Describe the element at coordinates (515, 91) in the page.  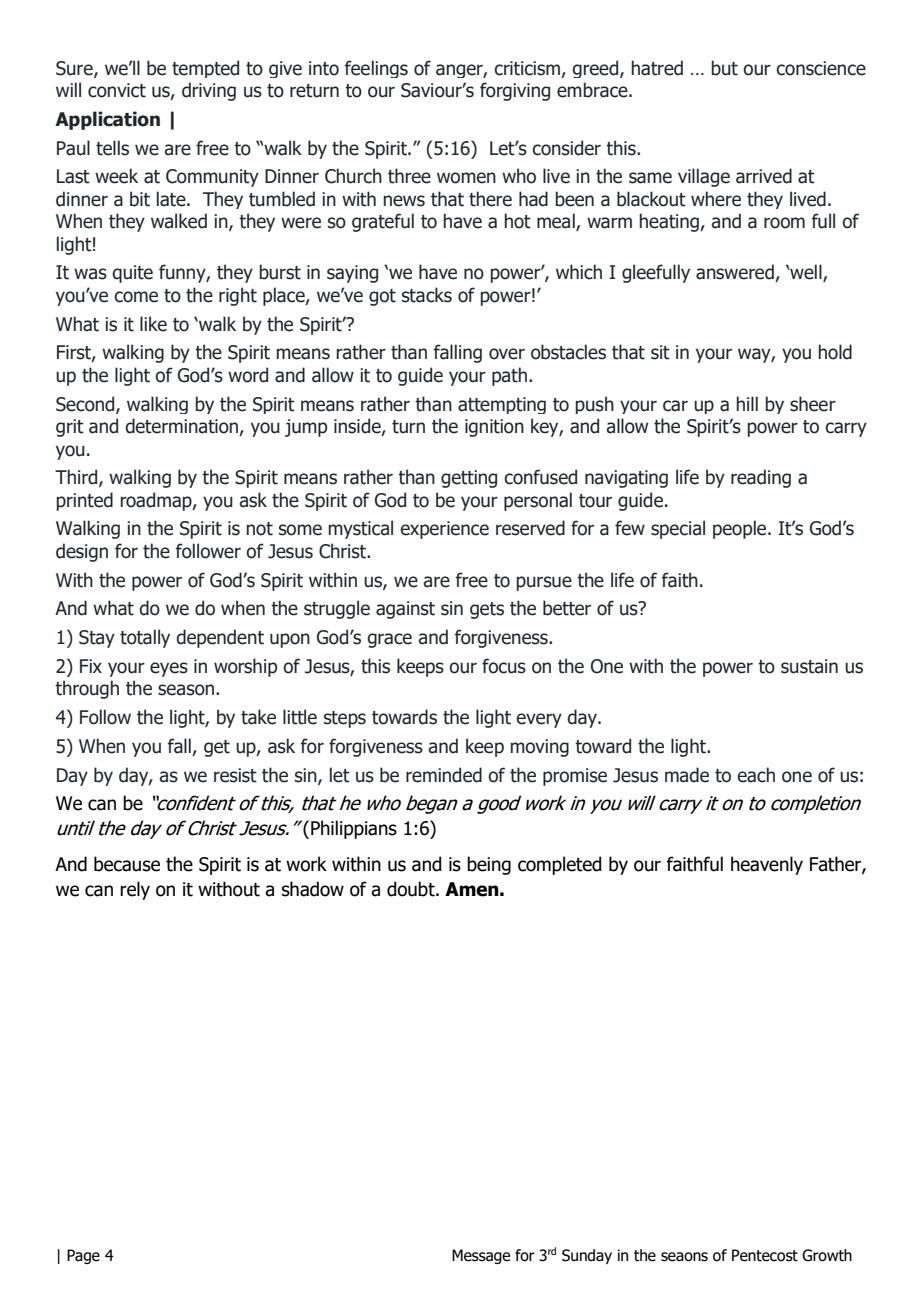
I see `forgiving` at that location.
